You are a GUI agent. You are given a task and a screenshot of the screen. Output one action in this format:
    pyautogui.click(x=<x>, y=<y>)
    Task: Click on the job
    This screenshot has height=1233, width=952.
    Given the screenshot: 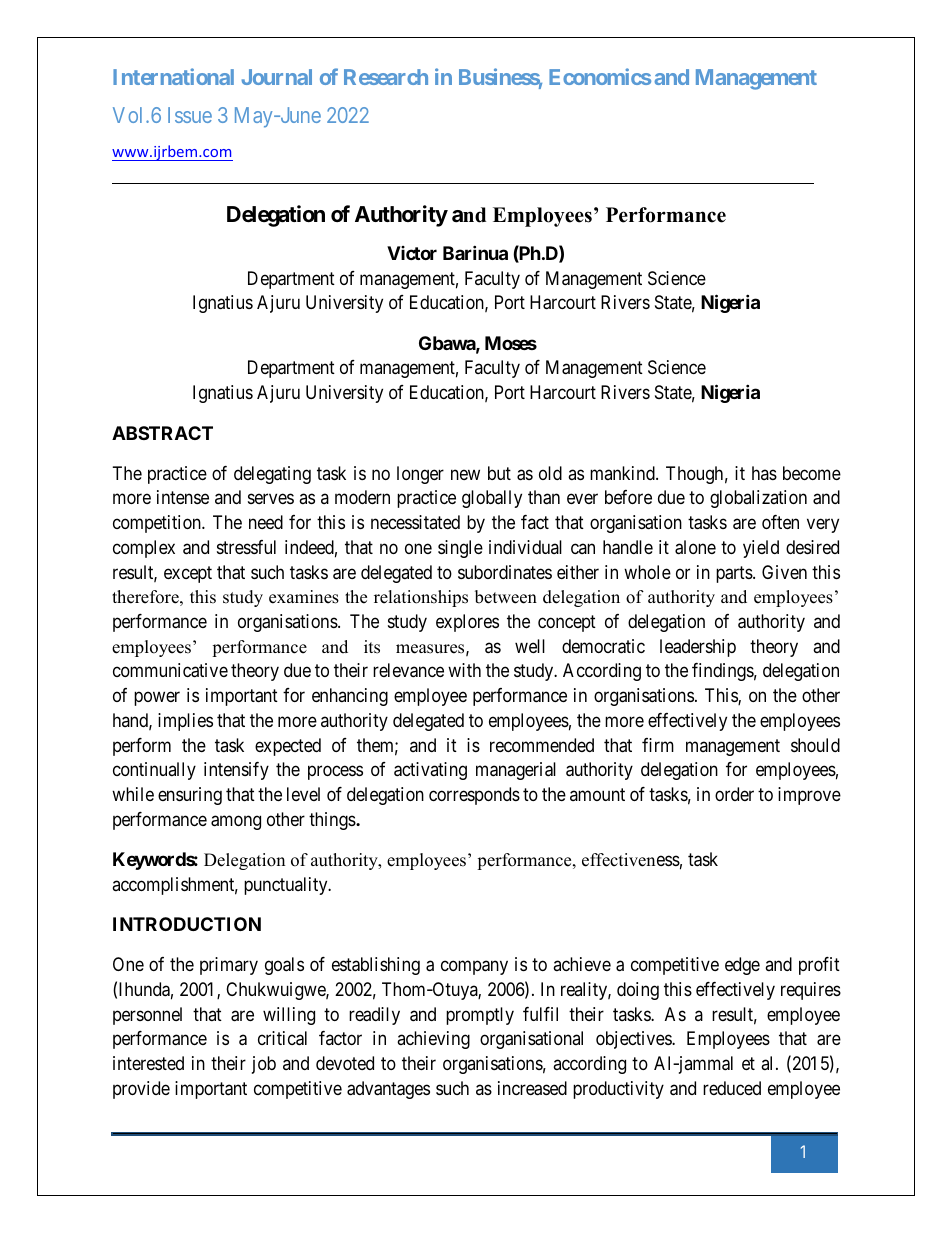 What is the action you would take?
    pyautogui.click(x=264, y=1065)
